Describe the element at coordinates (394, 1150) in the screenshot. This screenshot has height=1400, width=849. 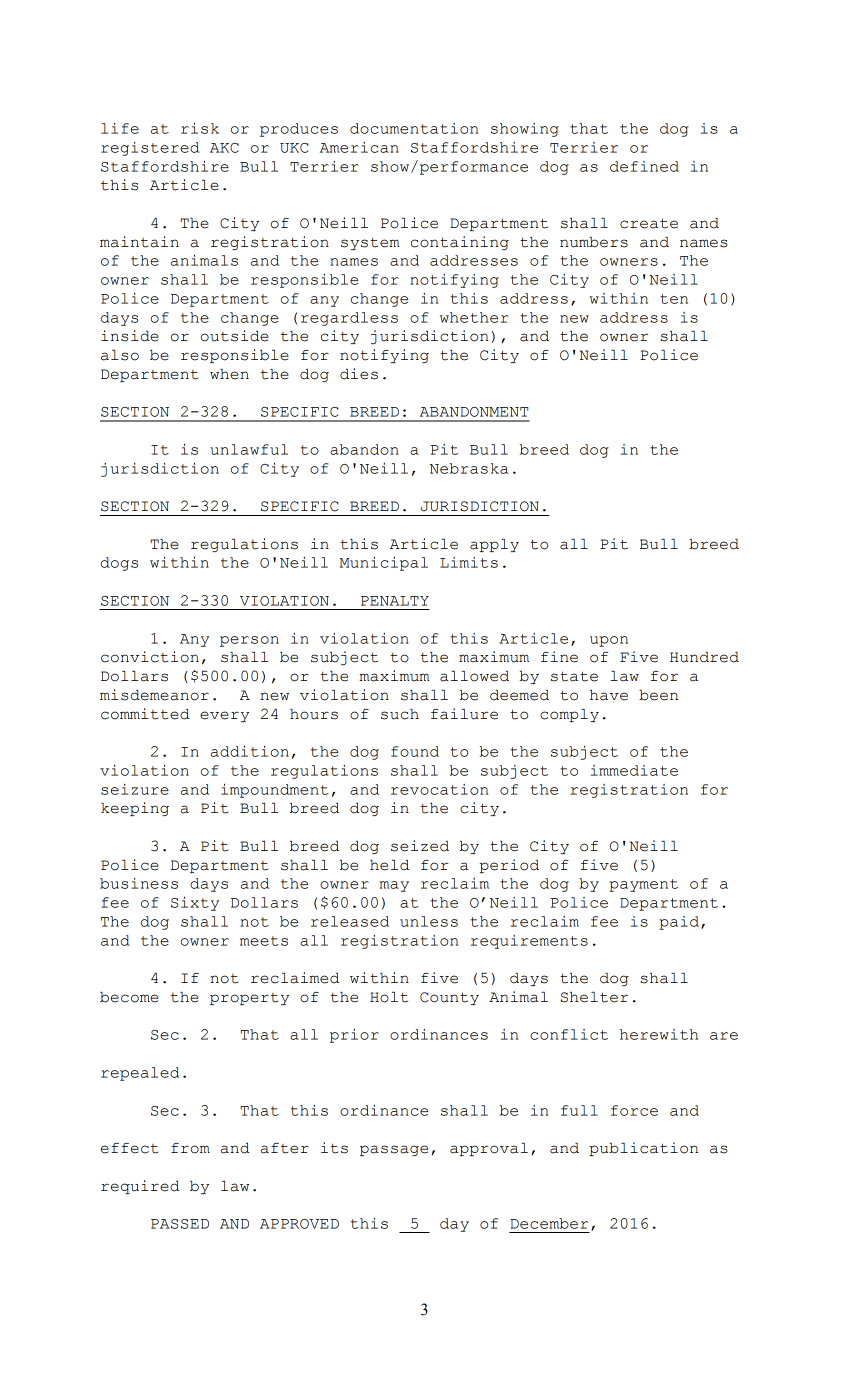
I see `passage` at that location.
